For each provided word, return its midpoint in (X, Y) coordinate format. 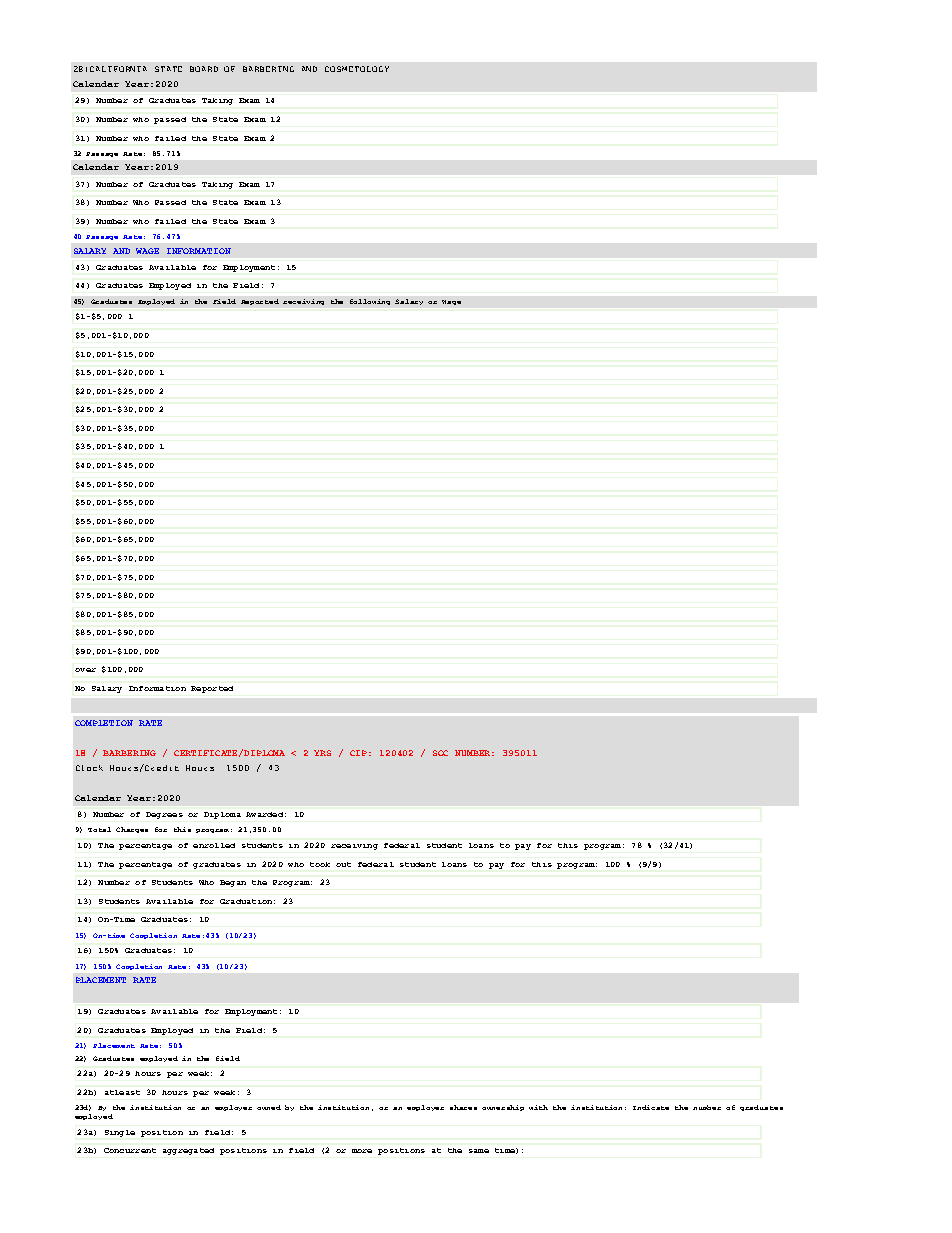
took (320, 864)
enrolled (214, 845)
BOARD (204, 69)
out (343, 864)
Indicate (651, 1107)
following (370, 302)
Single (120, 1133)
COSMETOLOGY (357, 69)
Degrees (164, 815)
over (85, 670)
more (362, 1151)
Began (233, 883)
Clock (89, 768)
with (538, 1107)
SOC (440, 753)
